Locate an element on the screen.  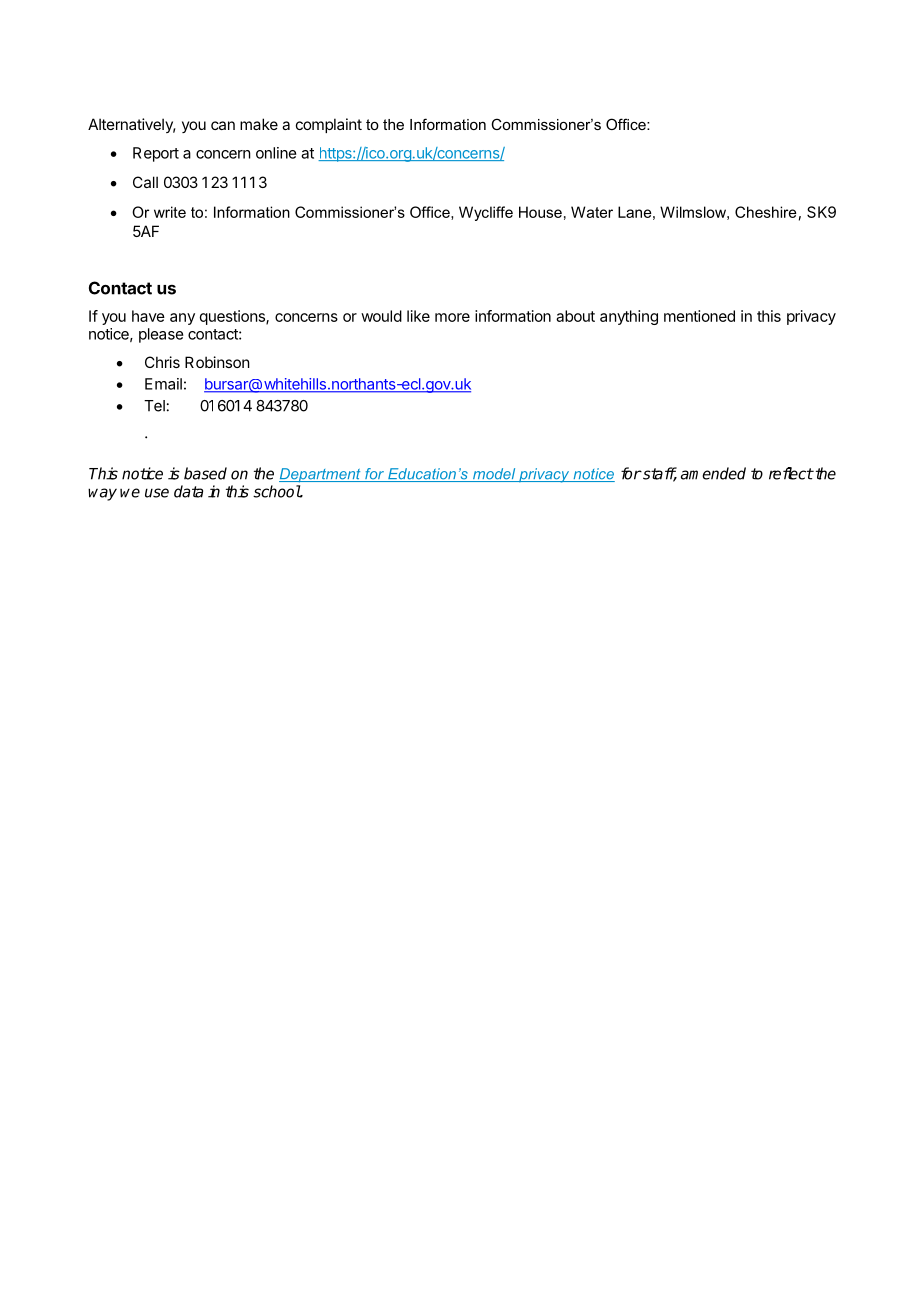
write is located at coordinates (170, 212).
